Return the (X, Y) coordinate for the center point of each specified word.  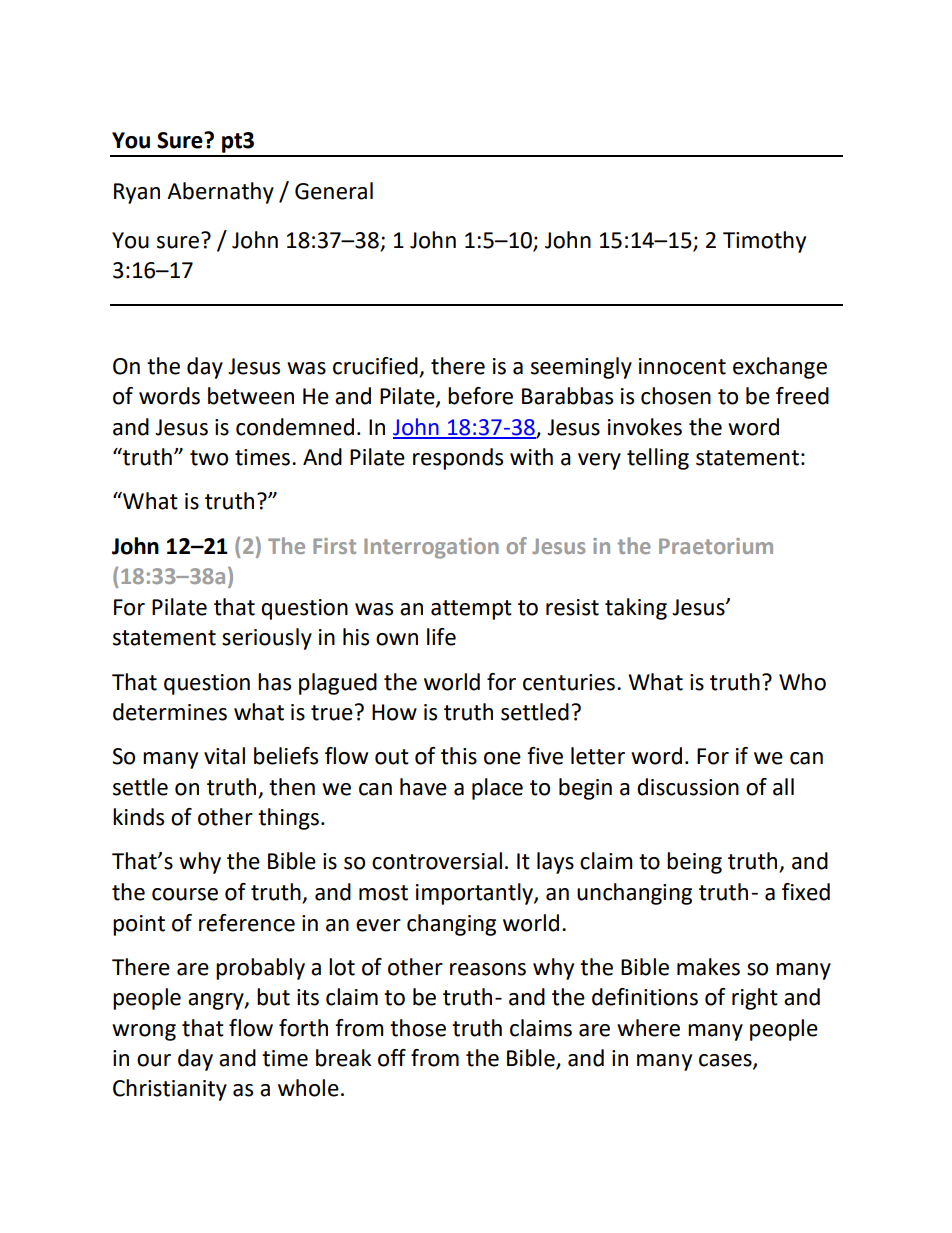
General (334, 191)
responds (458, 459)
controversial (437, 861)
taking (636, 609)
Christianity (170, 1090)
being (694, 863)
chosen (676, 396)
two (209, 458)
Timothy (764, 242)
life (441, 637)
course (185, 894)
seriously (267, 639)
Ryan (137, 193)
